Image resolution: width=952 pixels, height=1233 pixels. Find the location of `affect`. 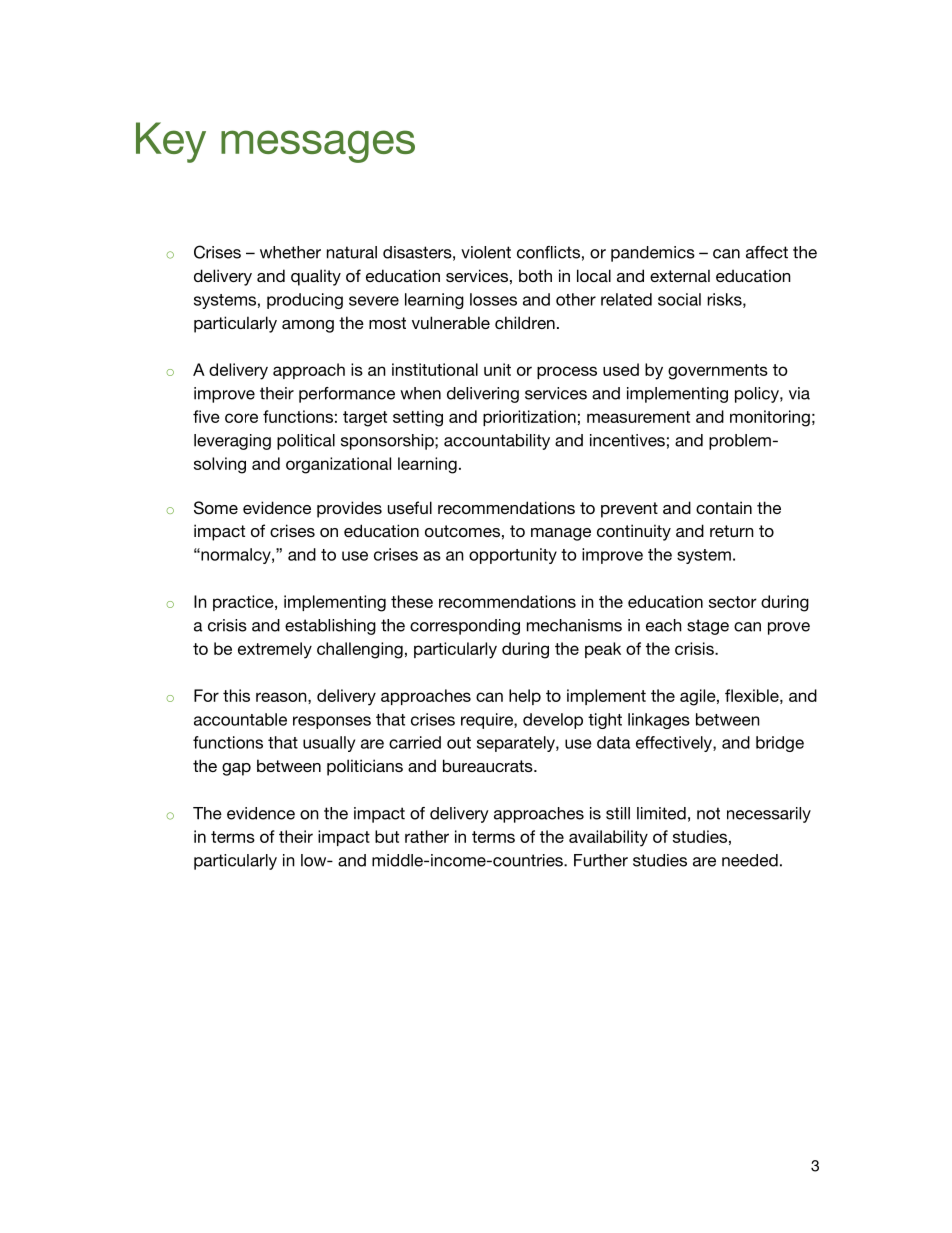

affect is located at coordinates (767, 252).
